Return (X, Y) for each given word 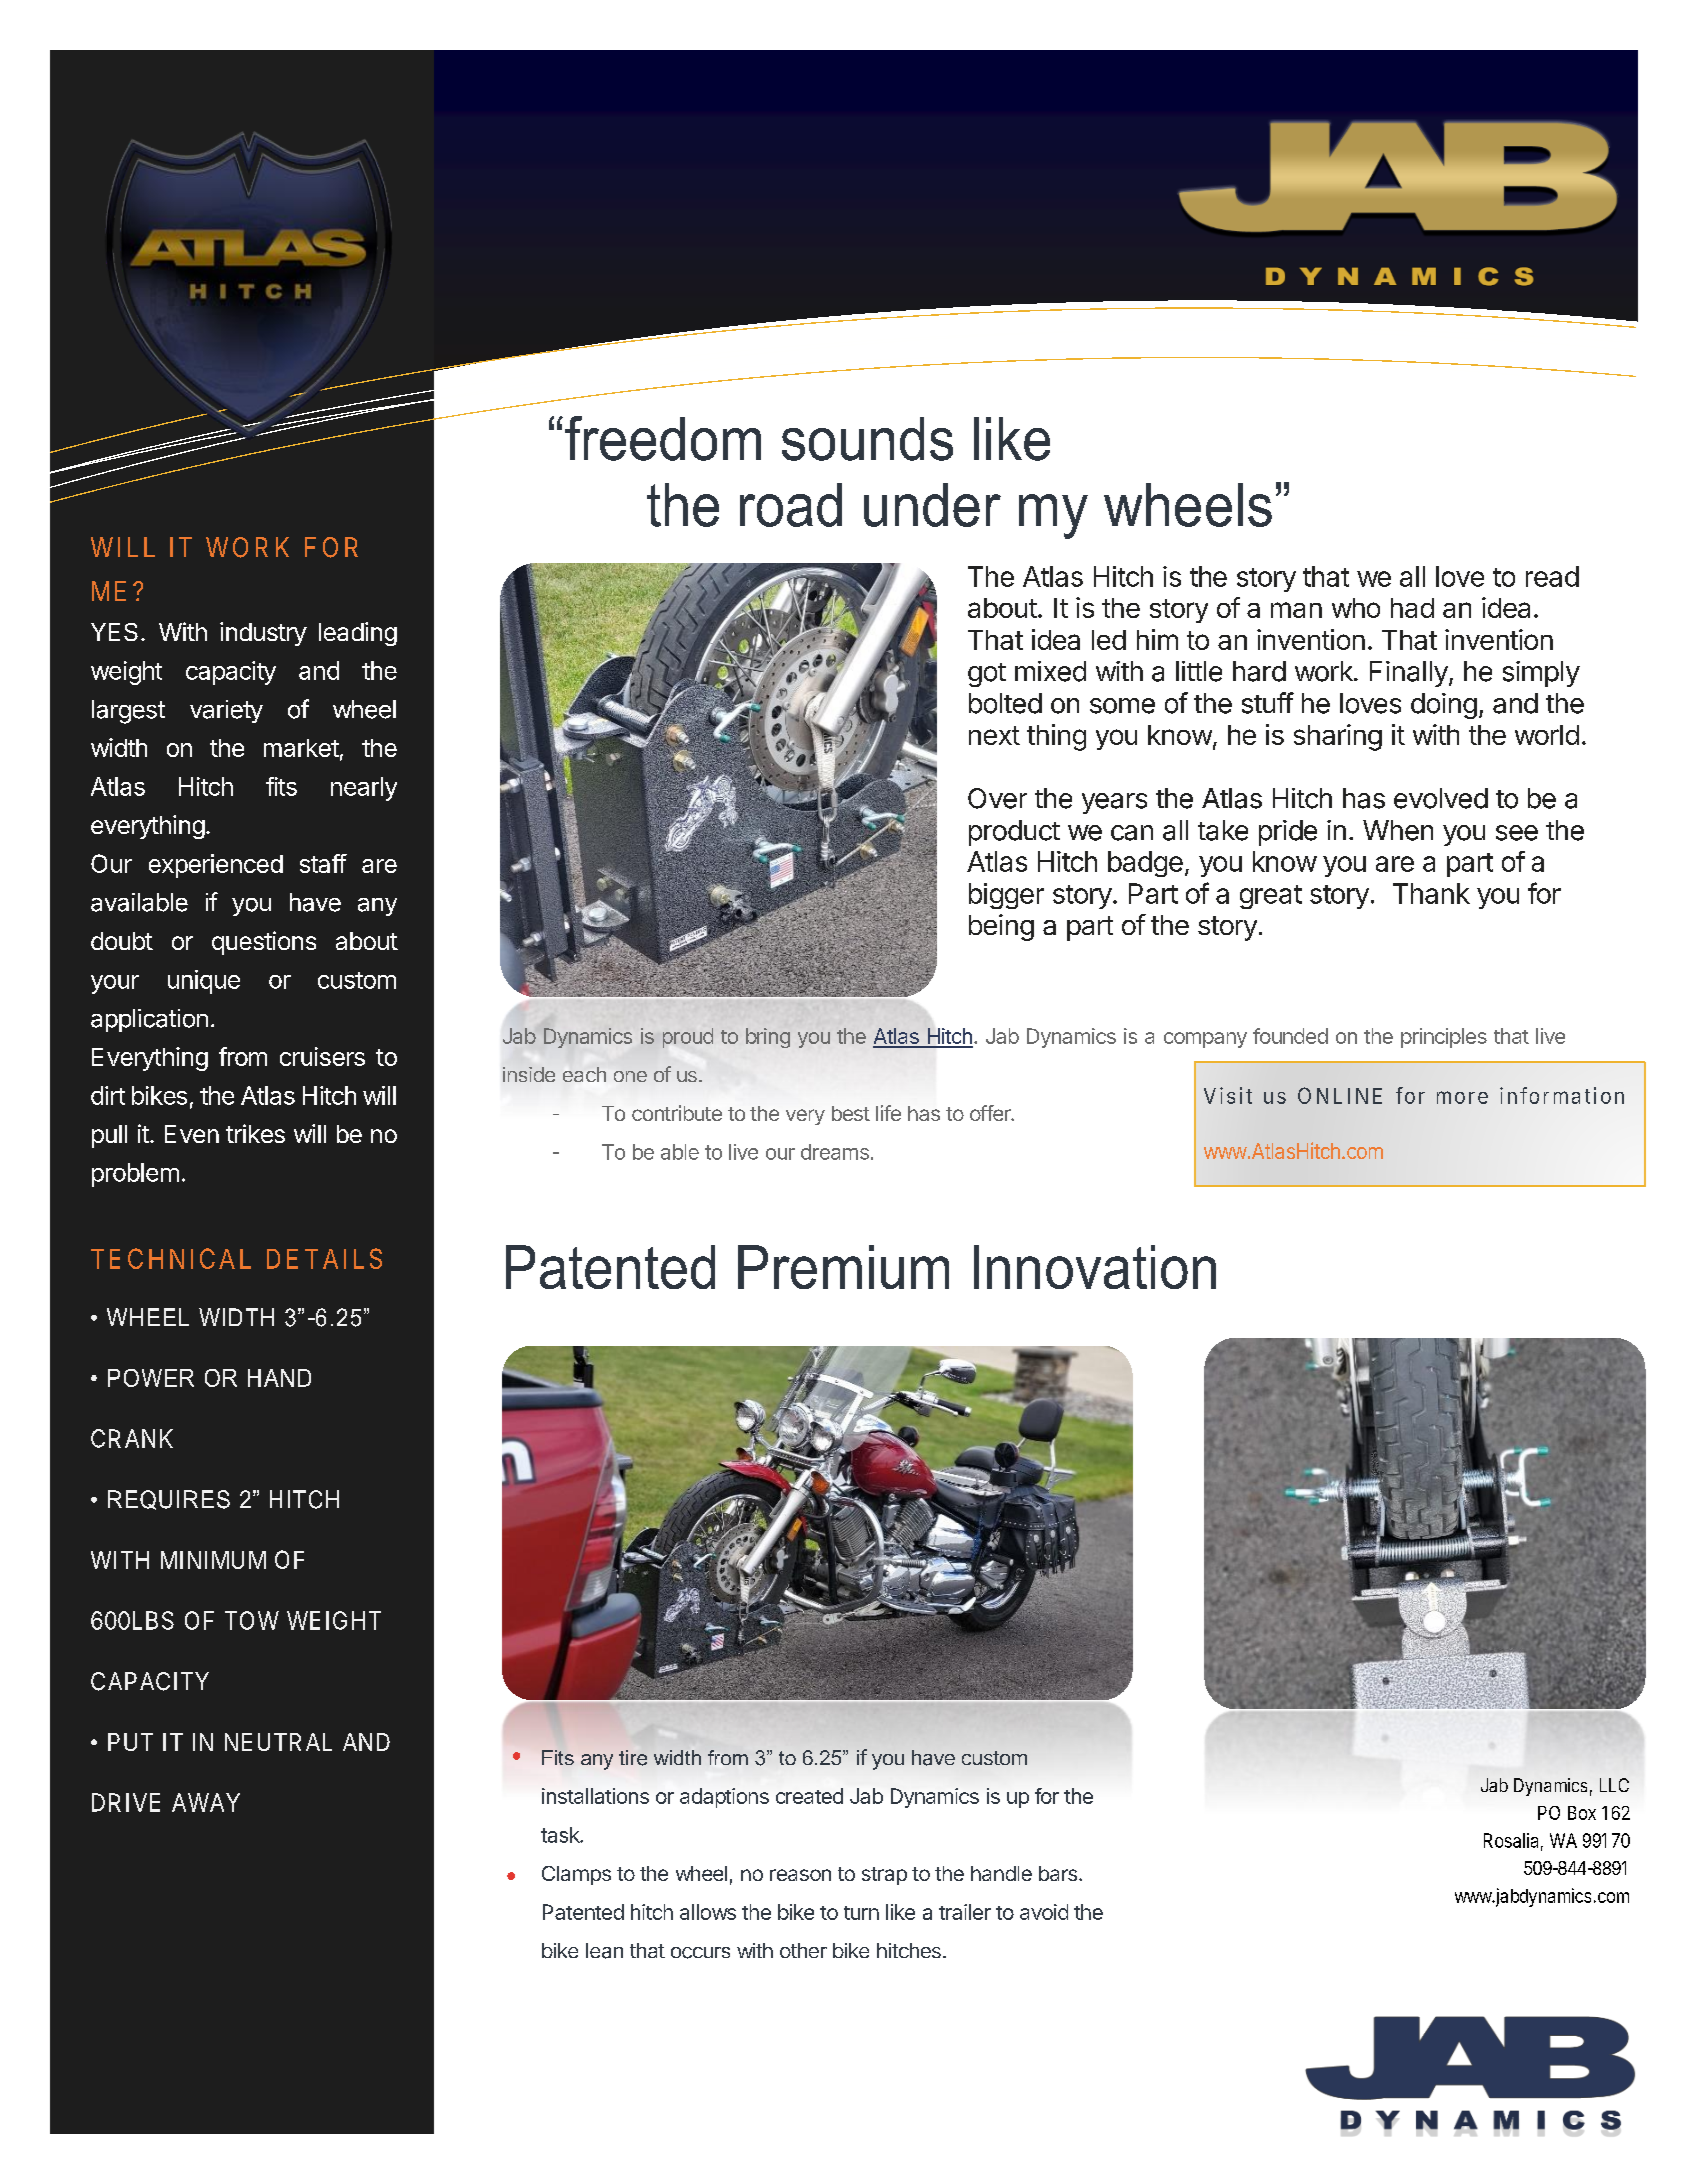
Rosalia (1511, 1840)
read (1552, 576)
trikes (255, 1133)
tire (633, 1758)
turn (861, 1913)
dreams (835, 1152)
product (1014, 833)
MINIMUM (213, 1560)
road (791, 505)
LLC (1614, 1785)
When (1398, 830)
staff (323, 863)
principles (1444, 1038)
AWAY (206, 1802)
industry (263, 634)
